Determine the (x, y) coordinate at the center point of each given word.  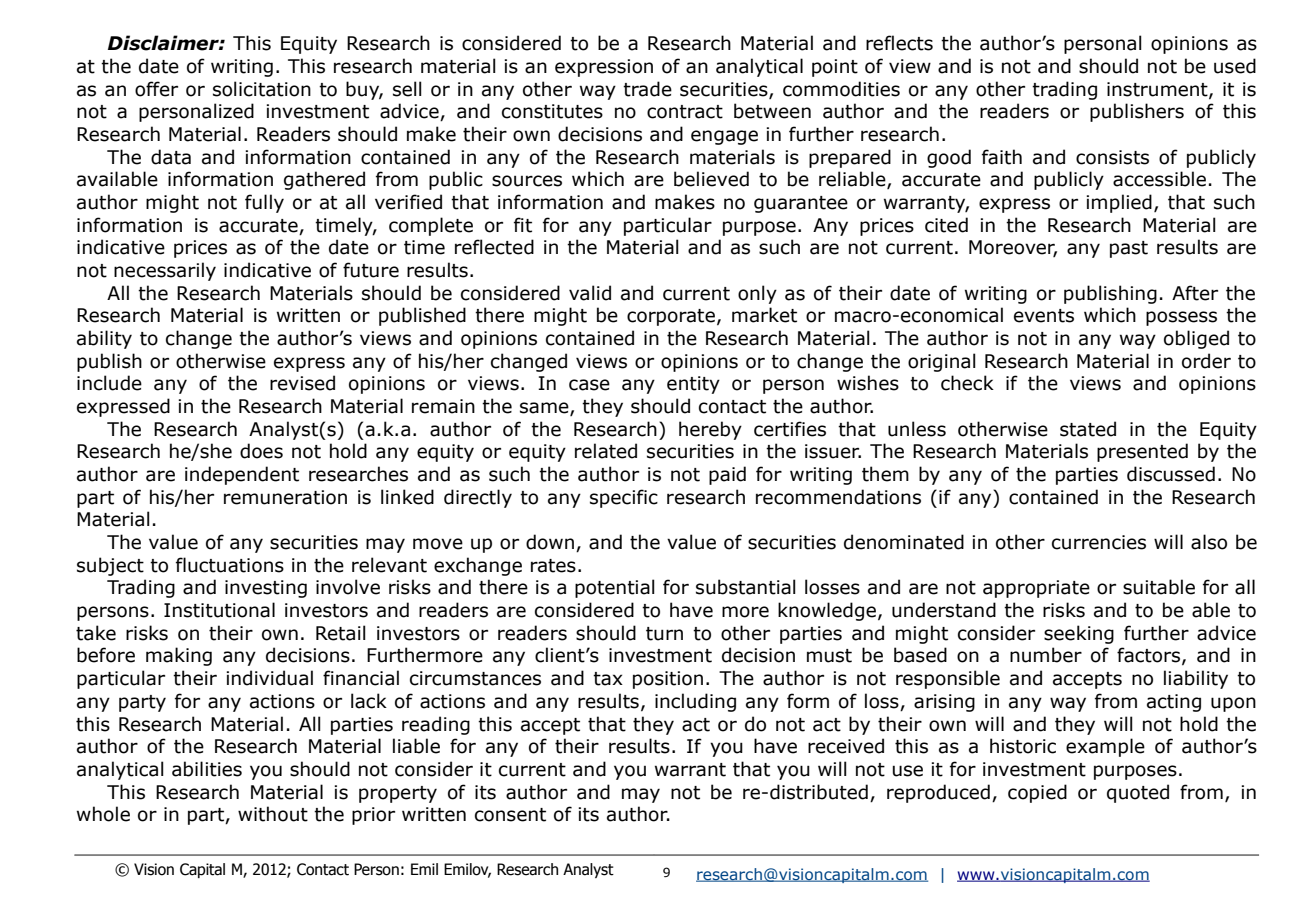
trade (647, 89)
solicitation (262, 89)
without (273, 814)
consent (510, 815)
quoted (1138, 793)
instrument (1158, 90)
